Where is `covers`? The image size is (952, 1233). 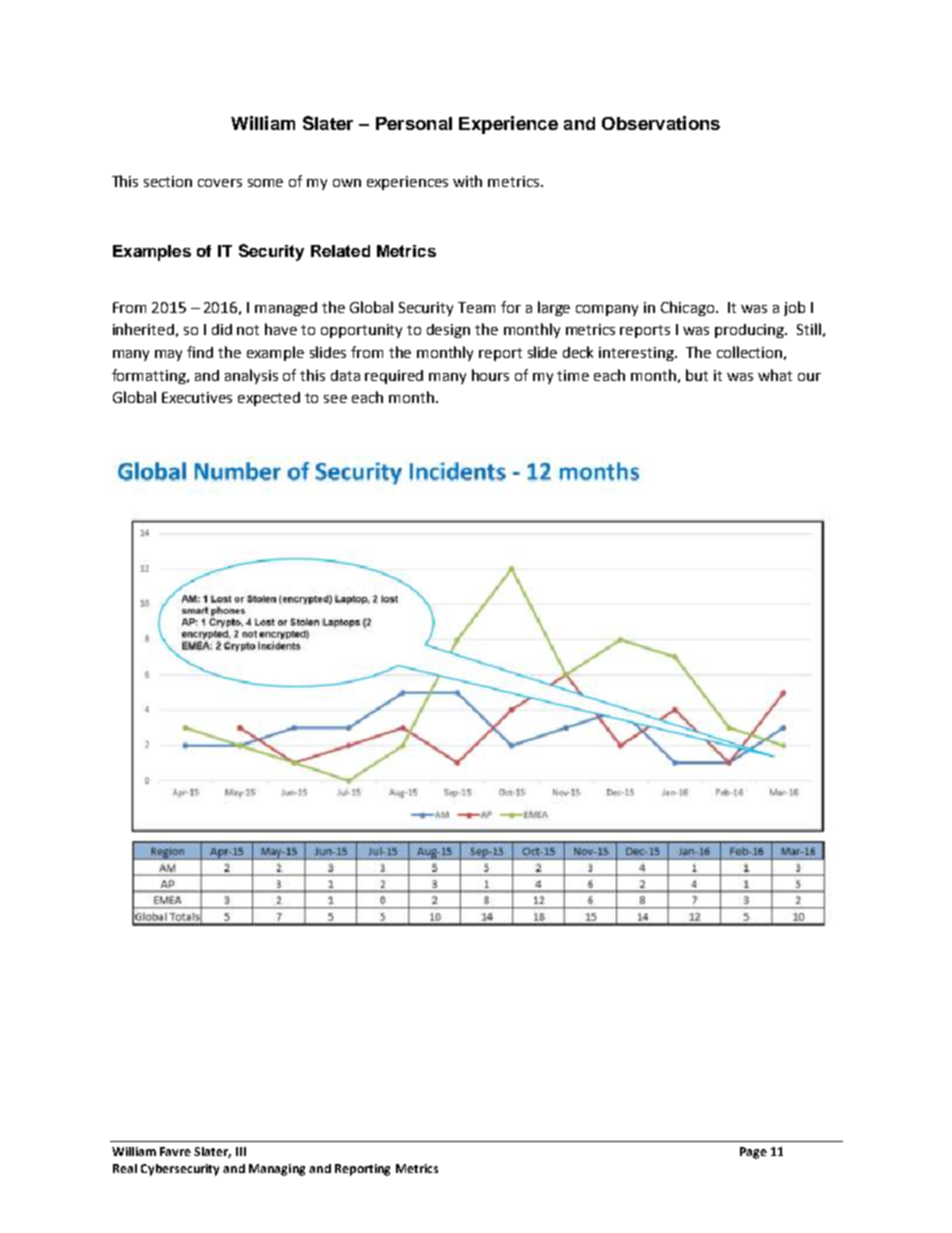 covers is located at coordinates (220, 183).
